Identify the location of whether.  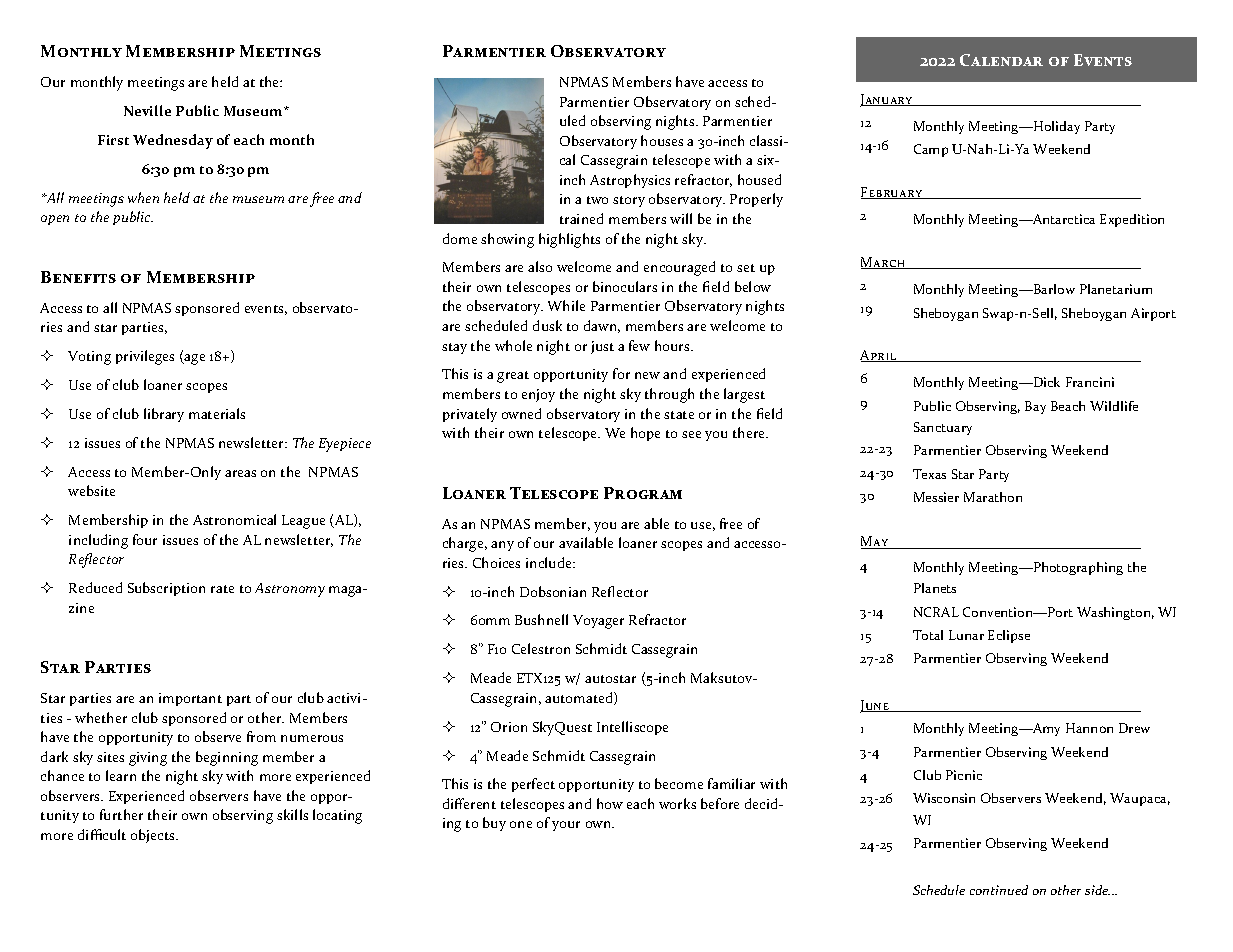
(101, 717).
